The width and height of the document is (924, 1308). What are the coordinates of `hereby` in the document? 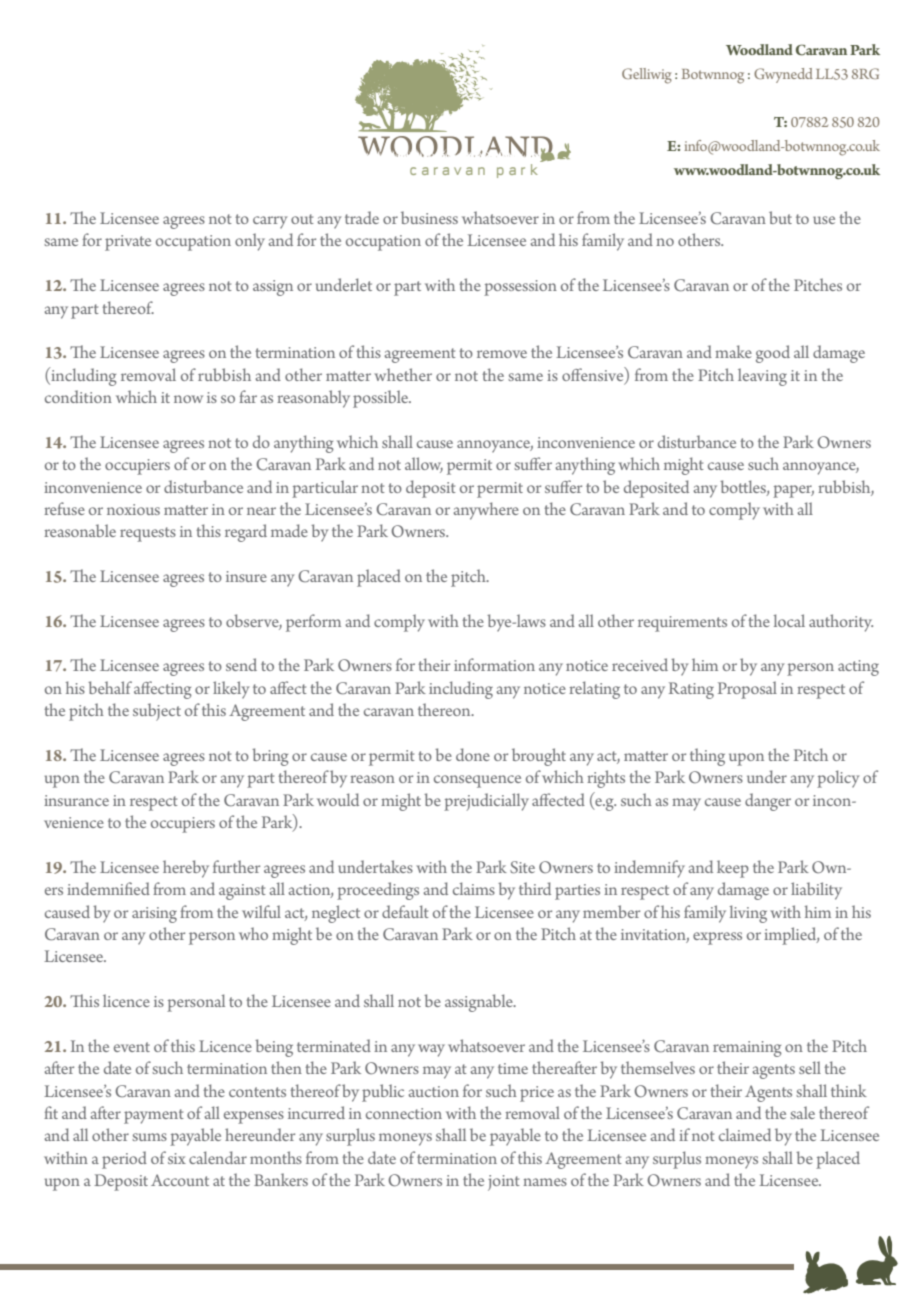 It's located at (186, 869).
